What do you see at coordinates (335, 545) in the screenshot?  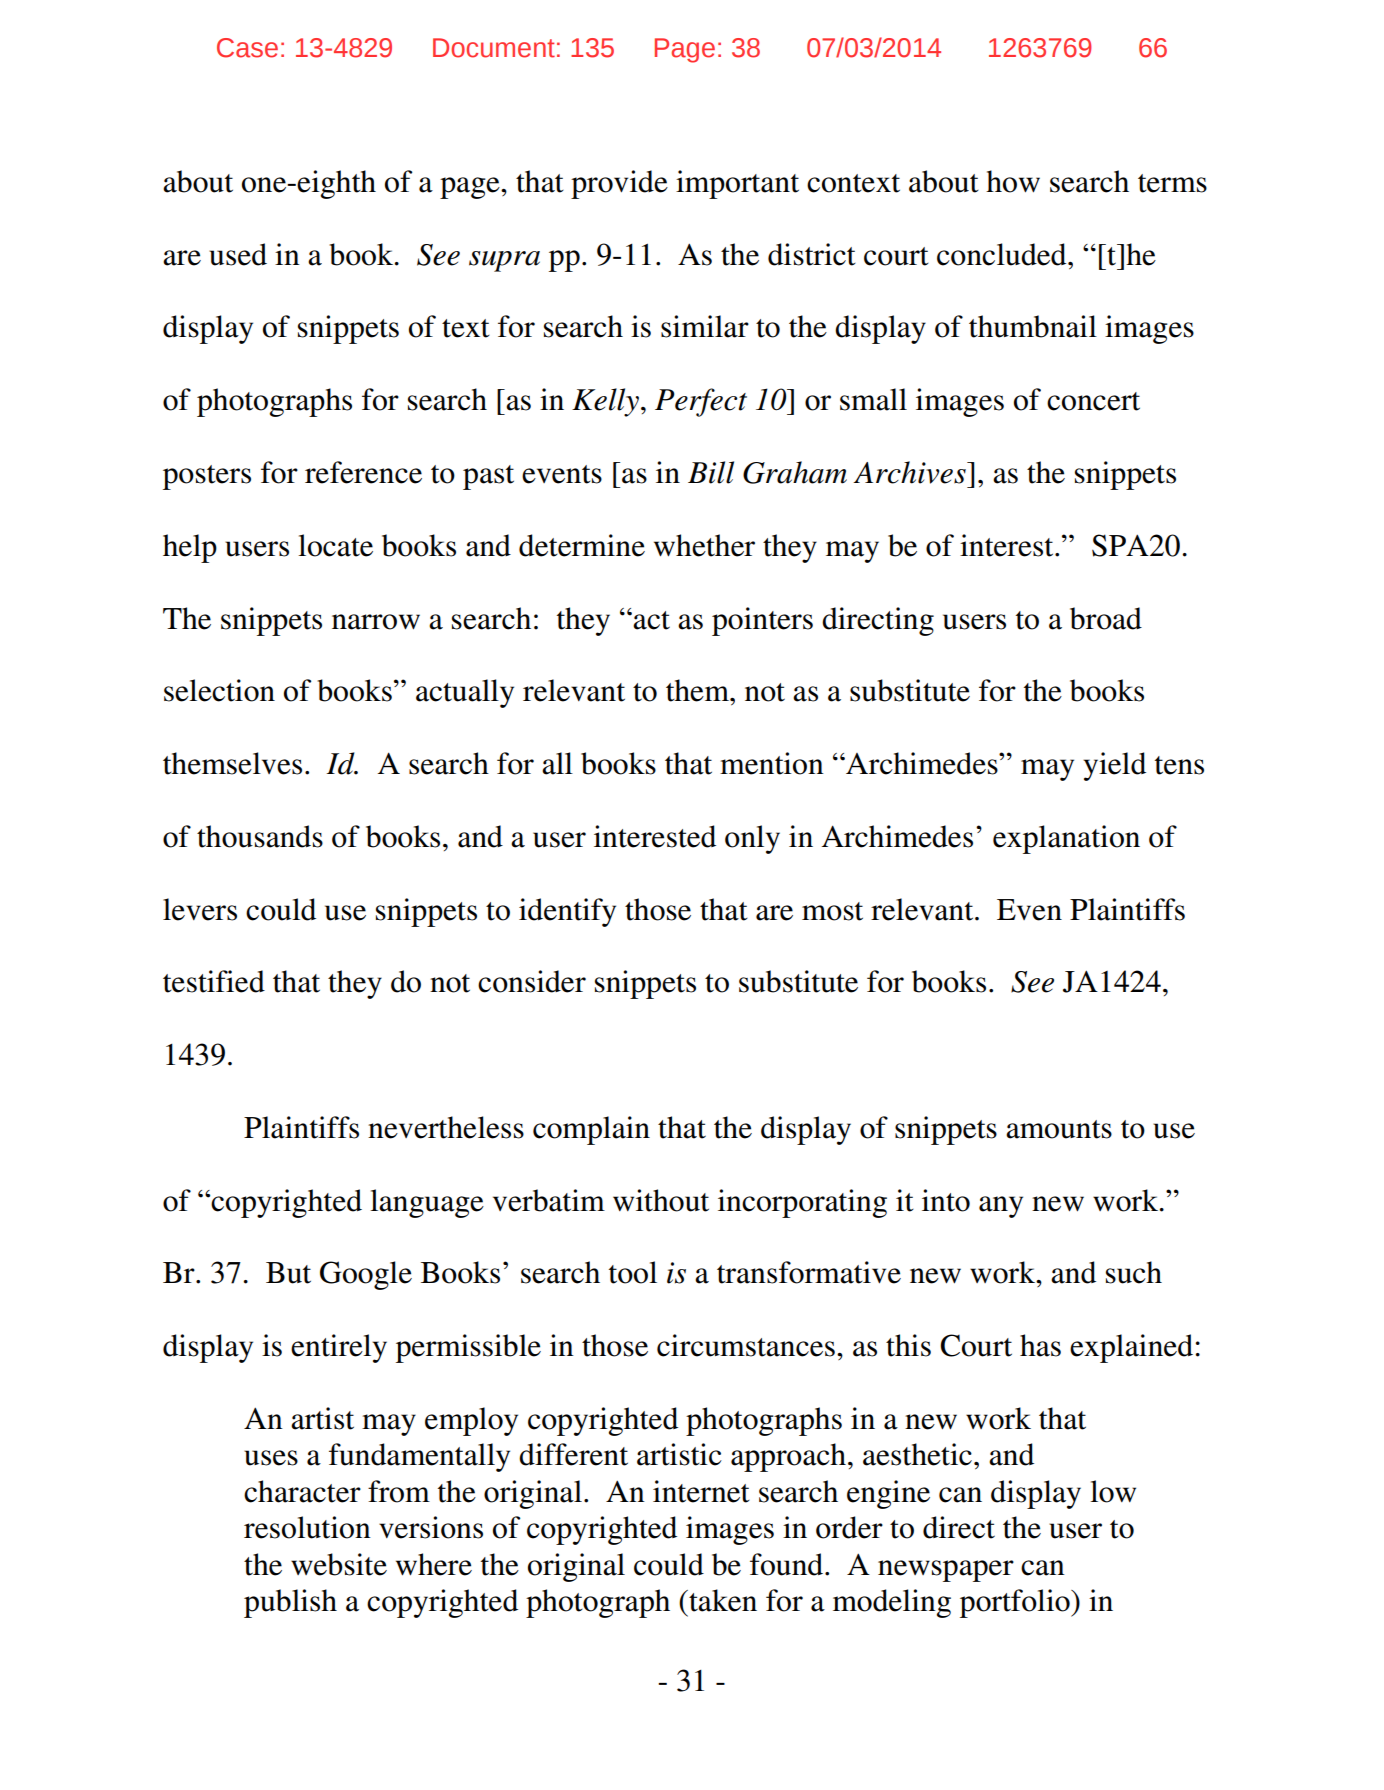 I see `locate` at bounding box center [335, 545].
